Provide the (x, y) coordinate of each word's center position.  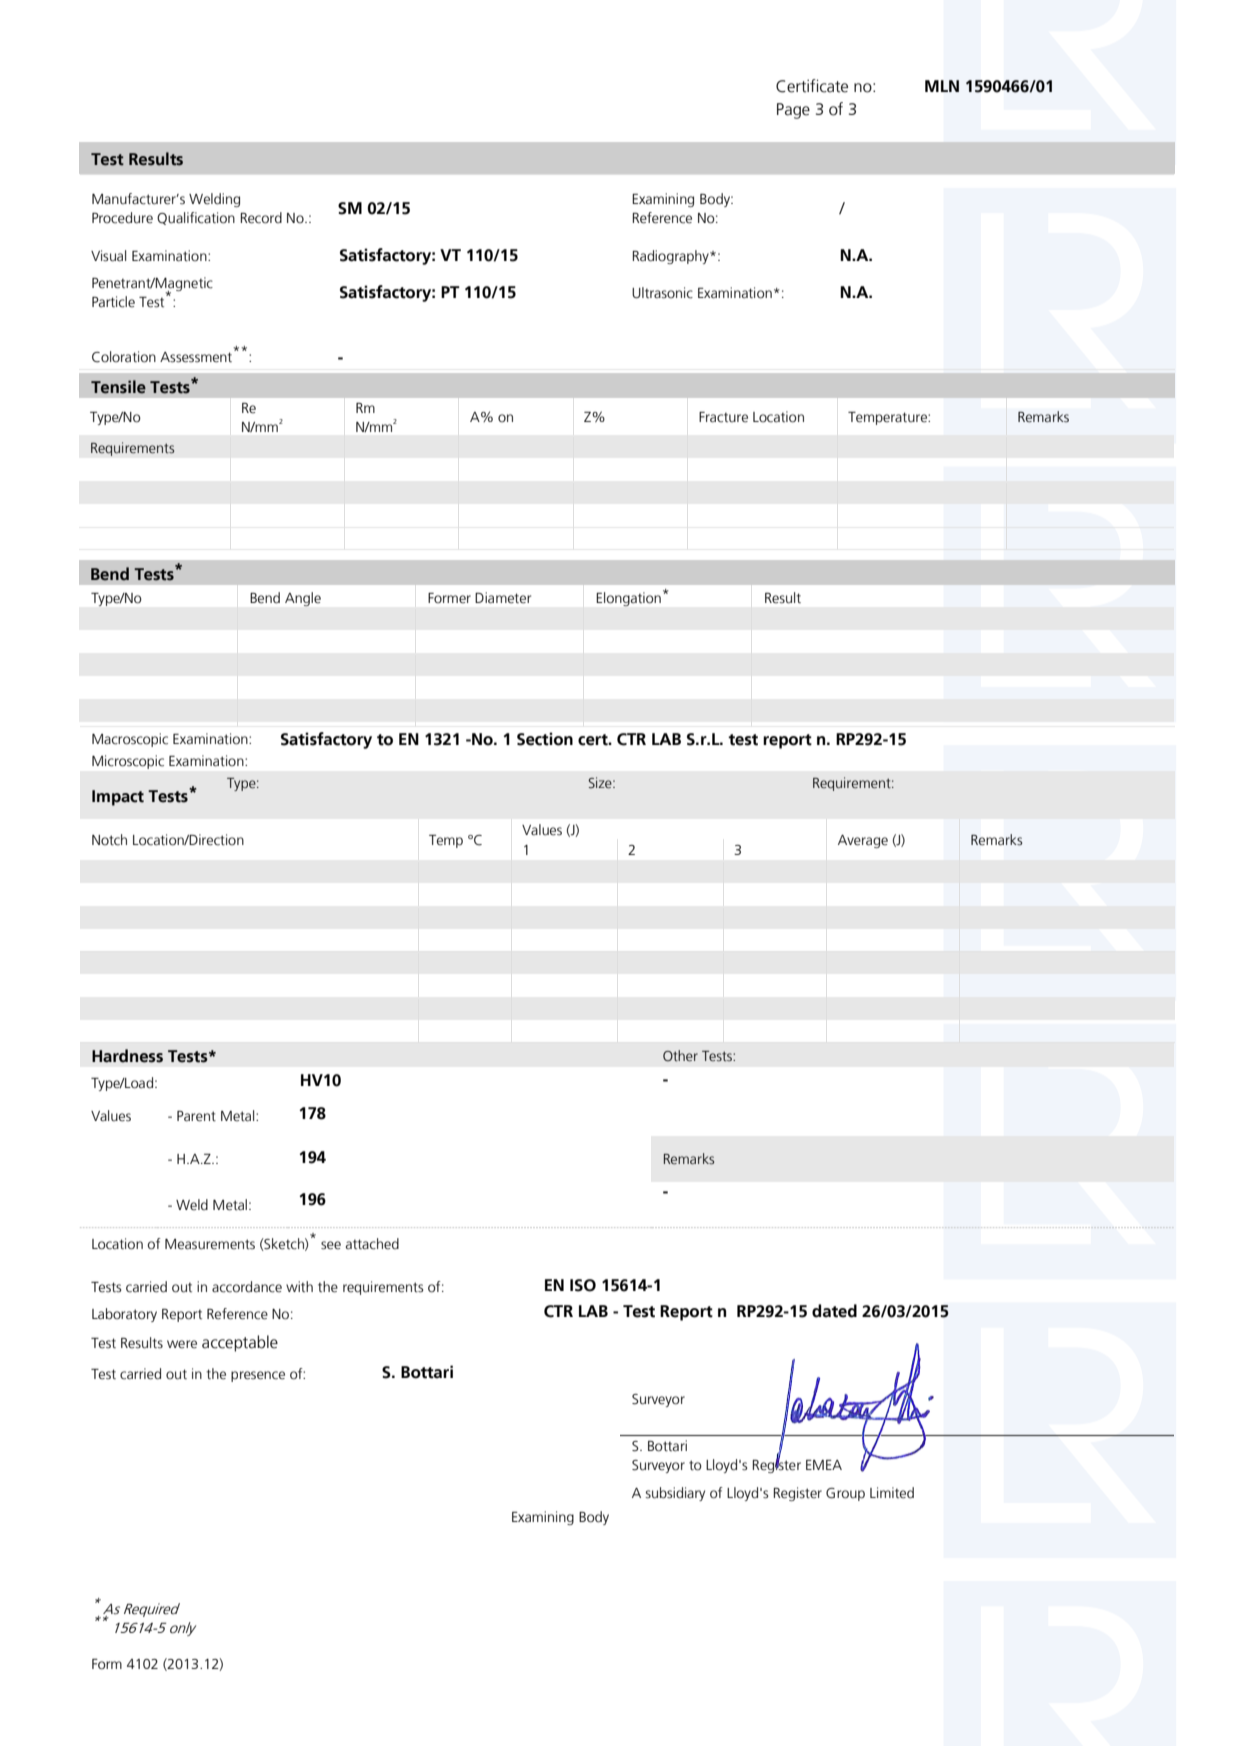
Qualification (196, 218)
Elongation (629, 599)
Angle (303, 599)
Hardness (127, 1056)
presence (258, 1376)
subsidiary (675, 1494)
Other (680, 1056)
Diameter (503, 598)
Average (863, 841)
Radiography (672, 257)
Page (793, 111)
